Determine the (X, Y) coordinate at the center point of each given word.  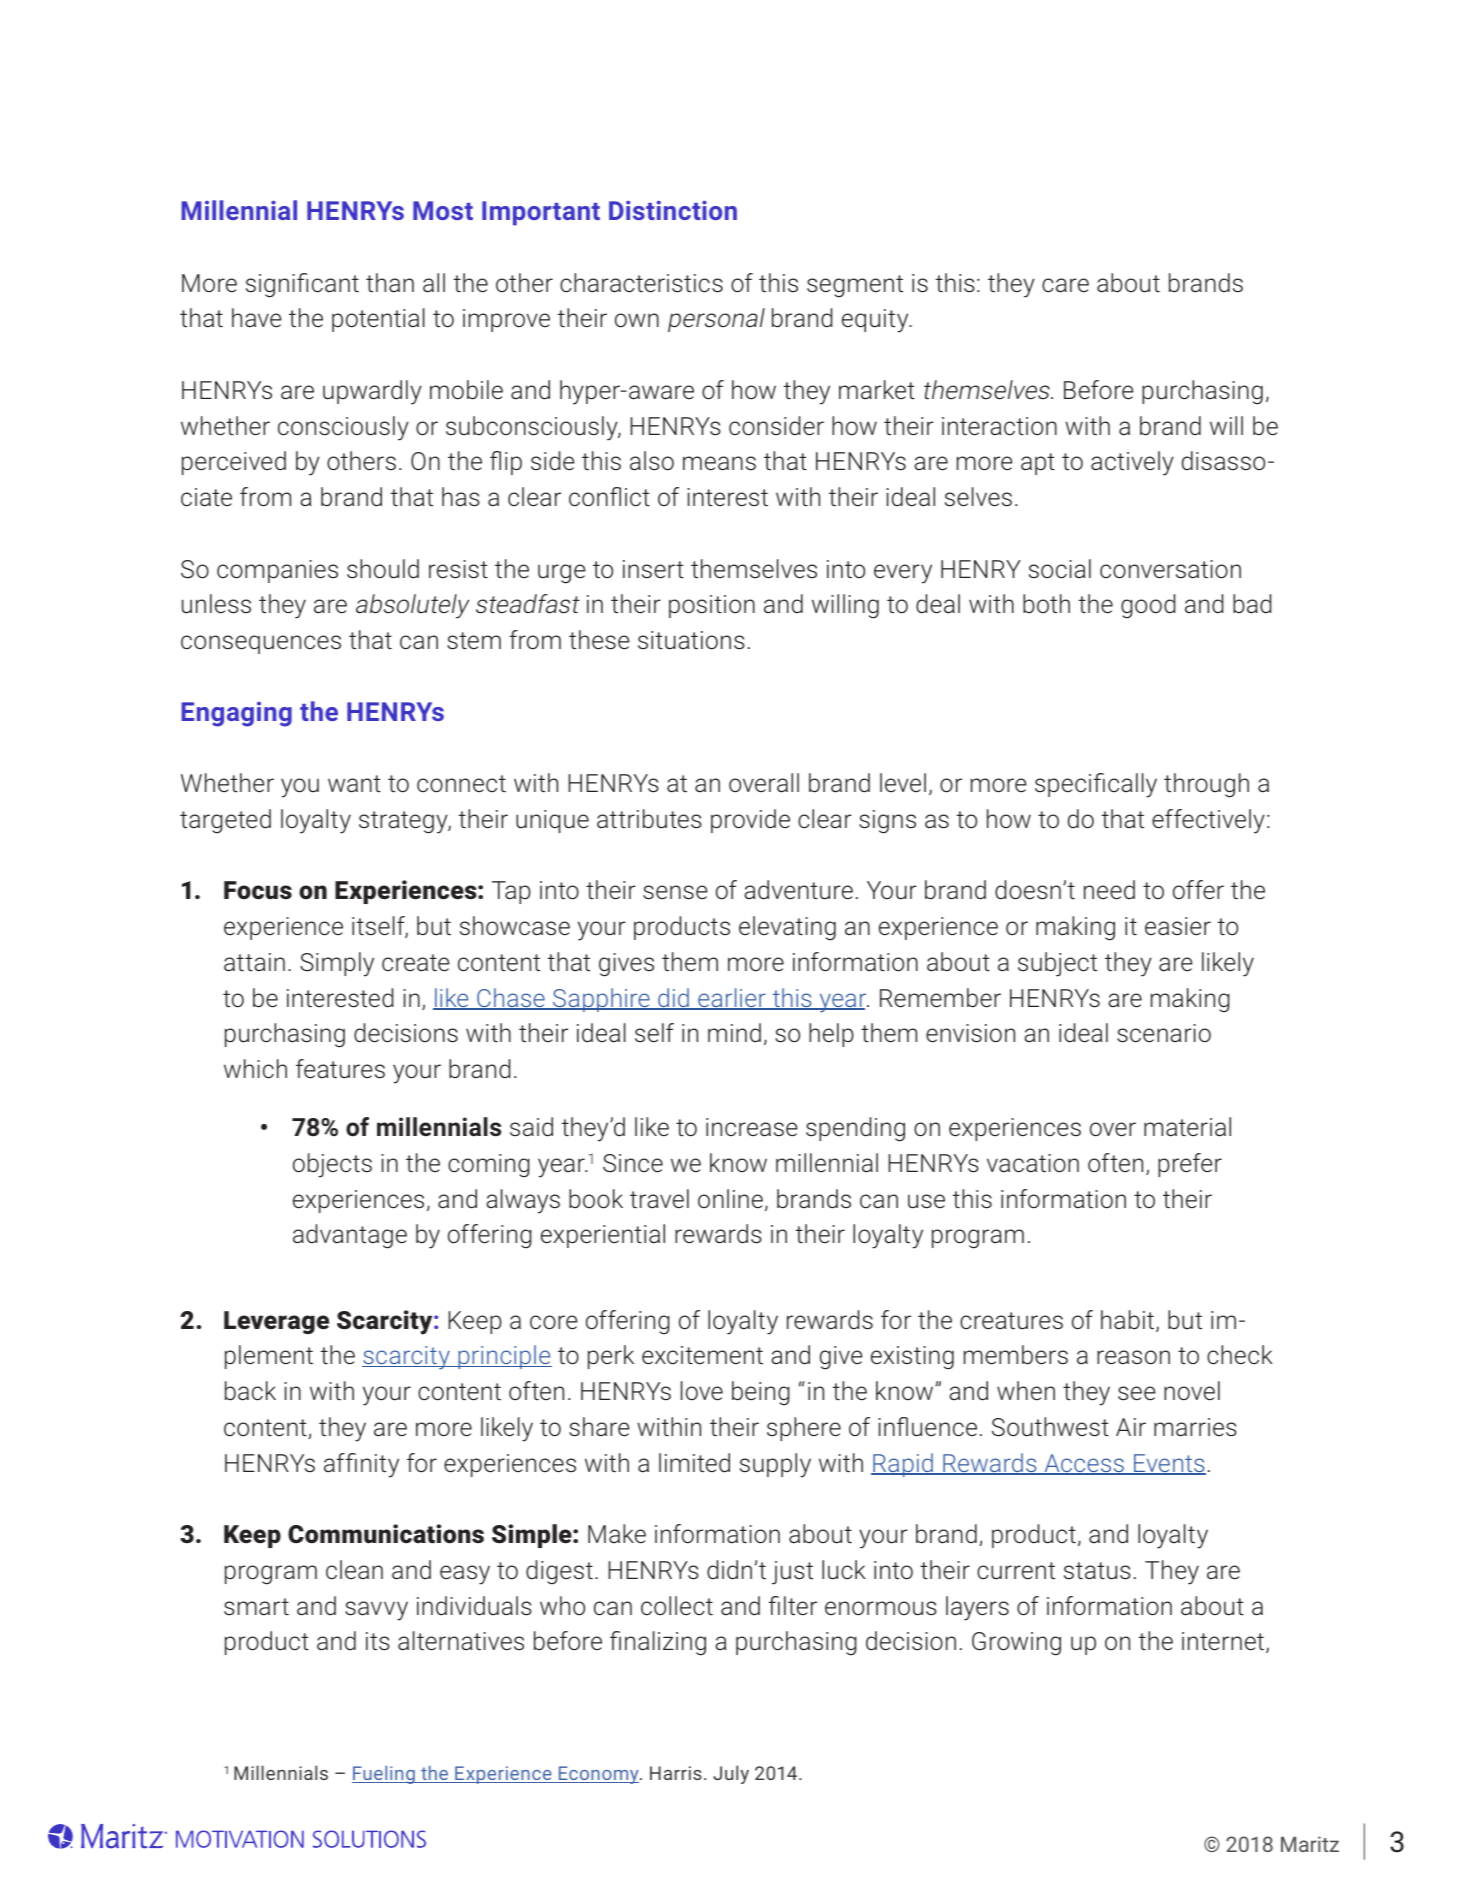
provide (750, 821)
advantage (350, 1236)
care (1065, 285)
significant (302, 285)
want (354, 784)
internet (1224, 1642)
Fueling (384, 1775)
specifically (1096, 785)
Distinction (673, 210)
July (731, 1774)
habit (1129, 1321)
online (730, 1198)
